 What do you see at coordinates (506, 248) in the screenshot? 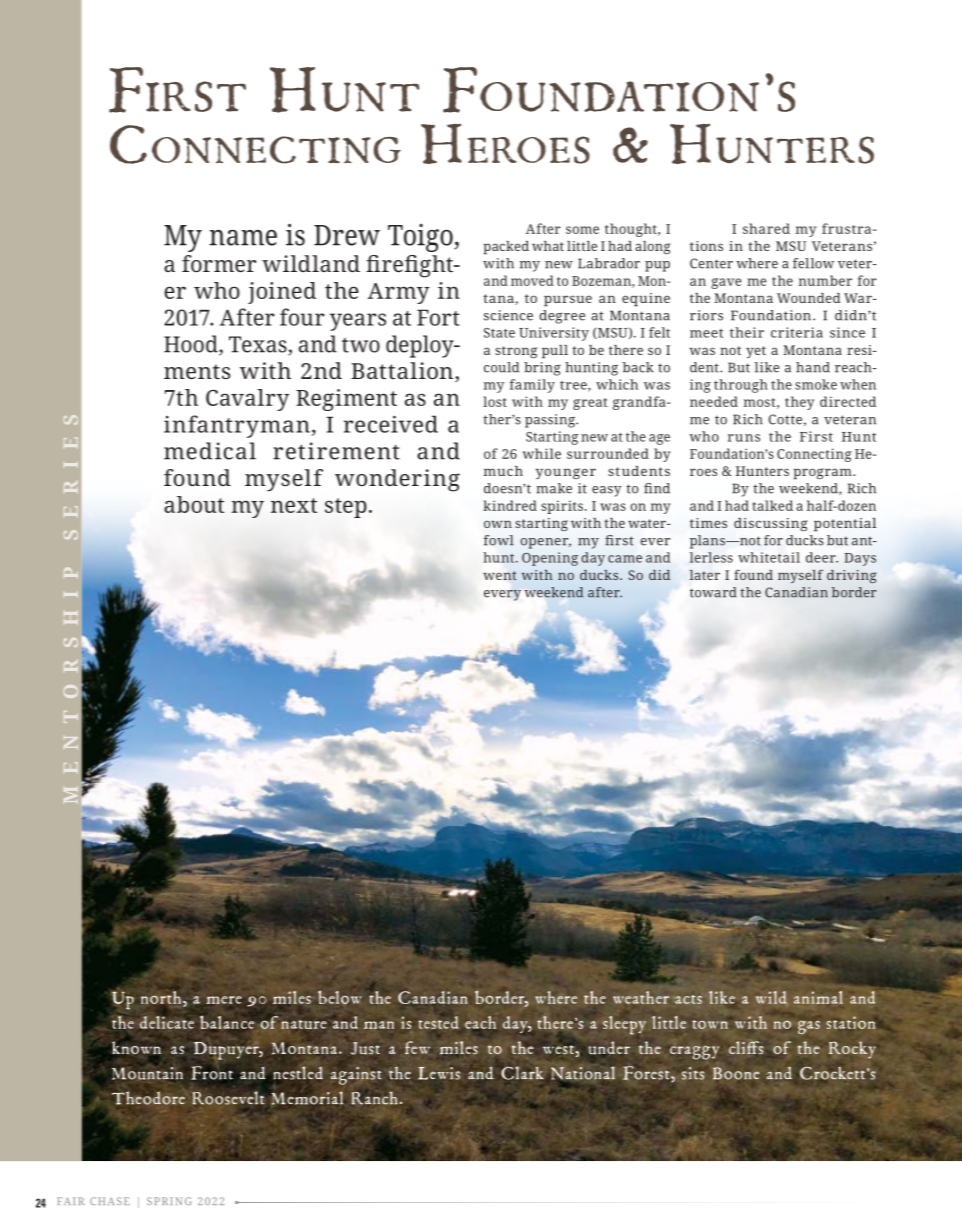
I see `packed` at bounding box center [506, 248].
